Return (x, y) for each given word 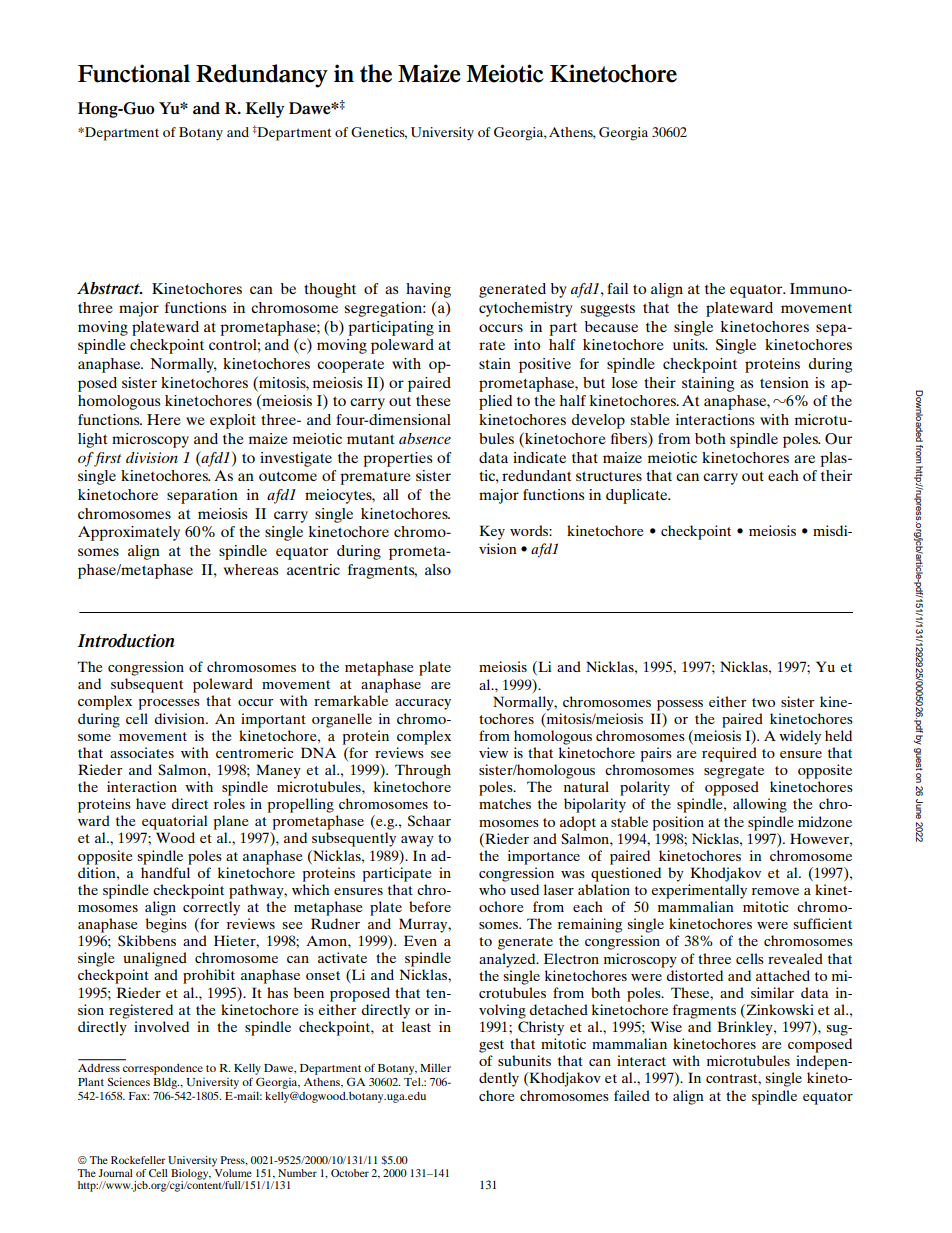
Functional (134, 73)
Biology (190, 1175)
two (763, 702)
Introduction (126, 641)
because (611, 326)
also (438, 569)
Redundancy (262, 76)
